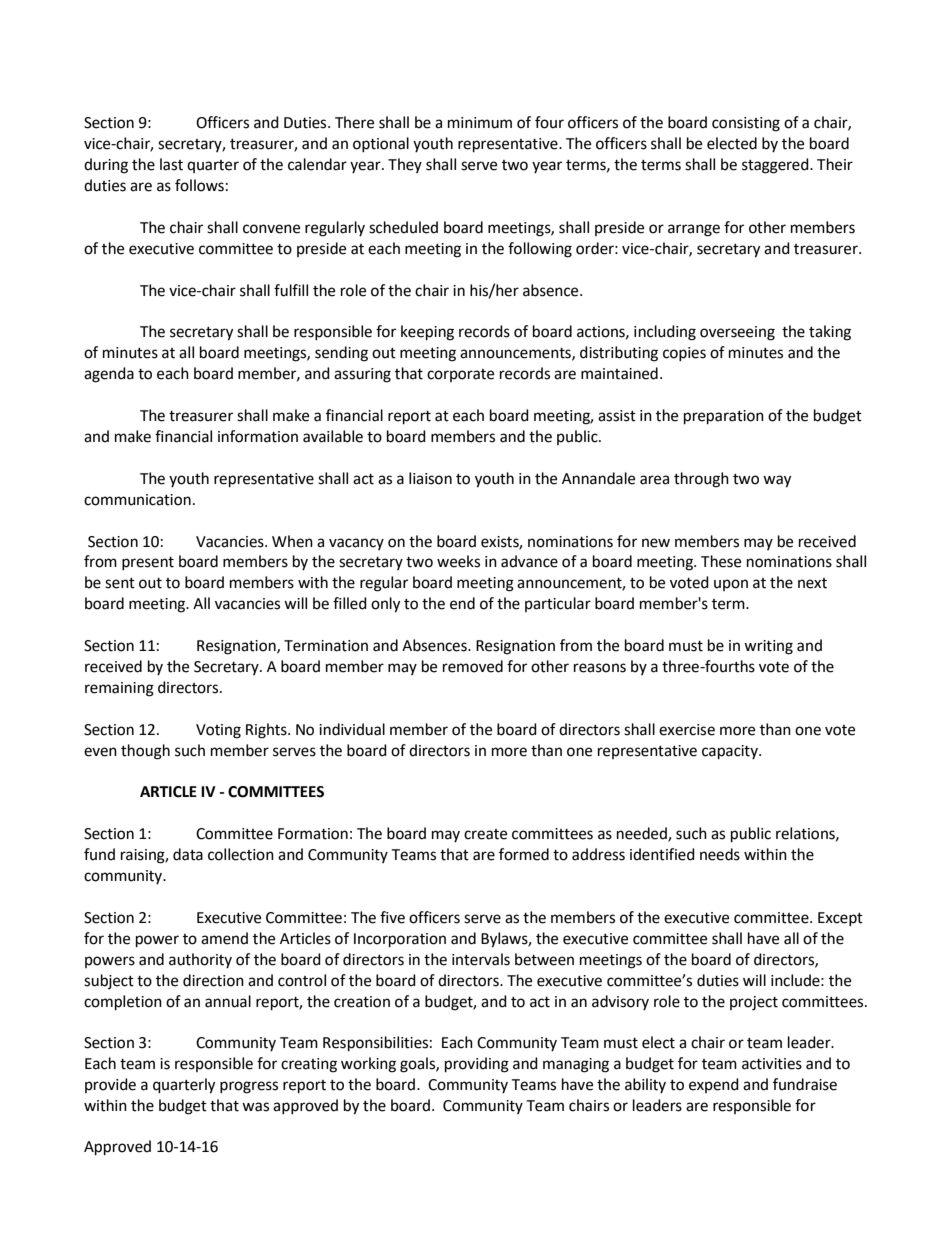 This screenshot has width=952, height=1233. What do you see at coordinates (249, 1087) in the screenshot?
I see `progress` at bounding box center [249, 1087].
